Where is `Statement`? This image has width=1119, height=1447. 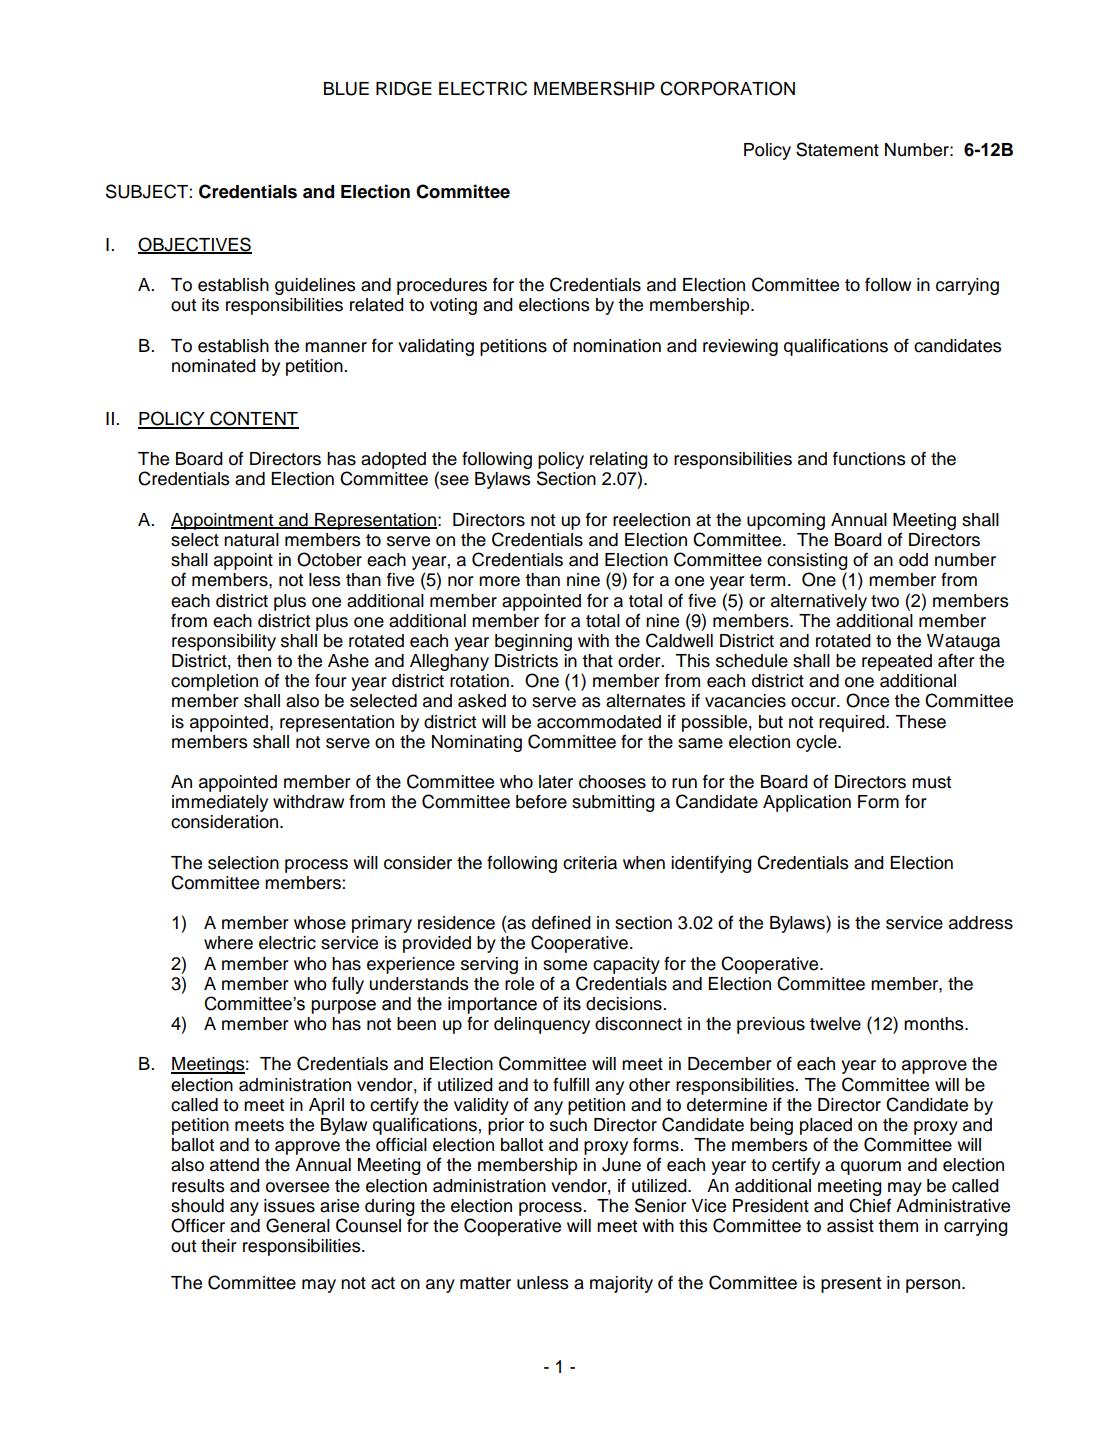
Statement is located at coordinates (837, 149).
